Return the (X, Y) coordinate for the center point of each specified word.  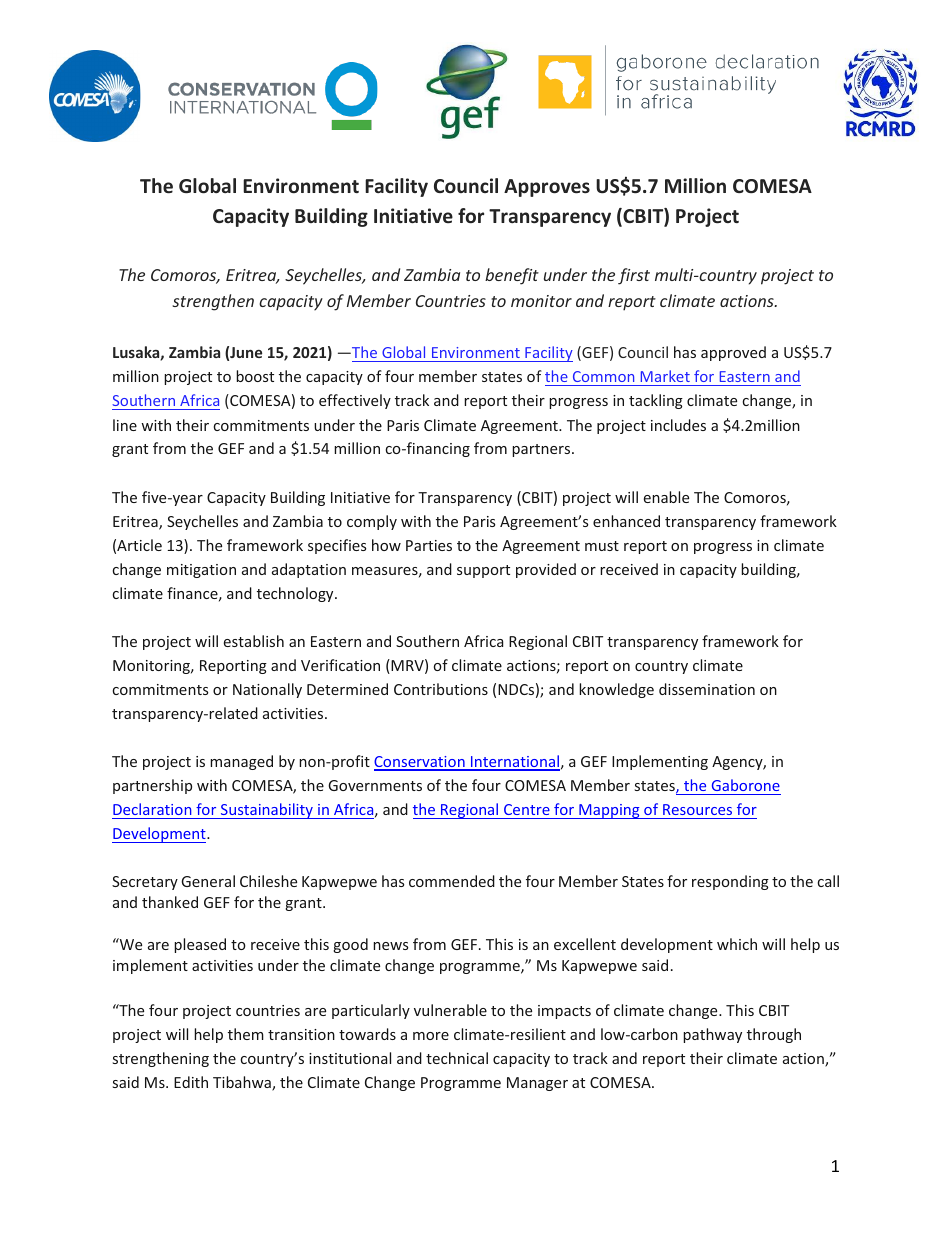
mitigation (201, 571)
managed (241, 762)
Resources (697, 809)
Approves (547, 188)
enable (666, 497)
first (634, 276)
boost (255, 376)
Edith (191, 1082)
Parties (429, 545)
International (514, 762)
